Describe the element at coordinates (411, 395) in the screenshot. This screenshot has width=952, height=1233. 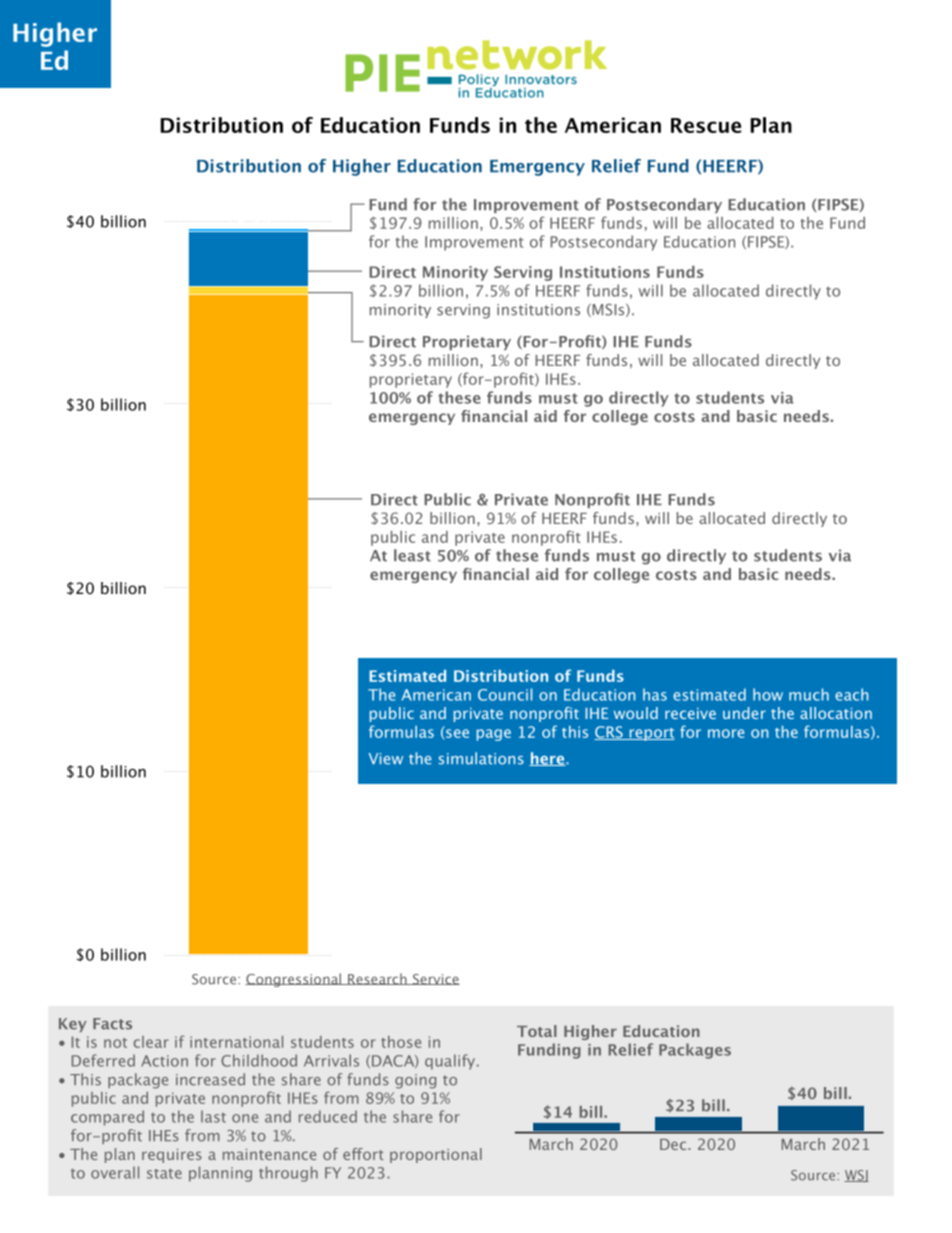
I see `Learning` at that location.
